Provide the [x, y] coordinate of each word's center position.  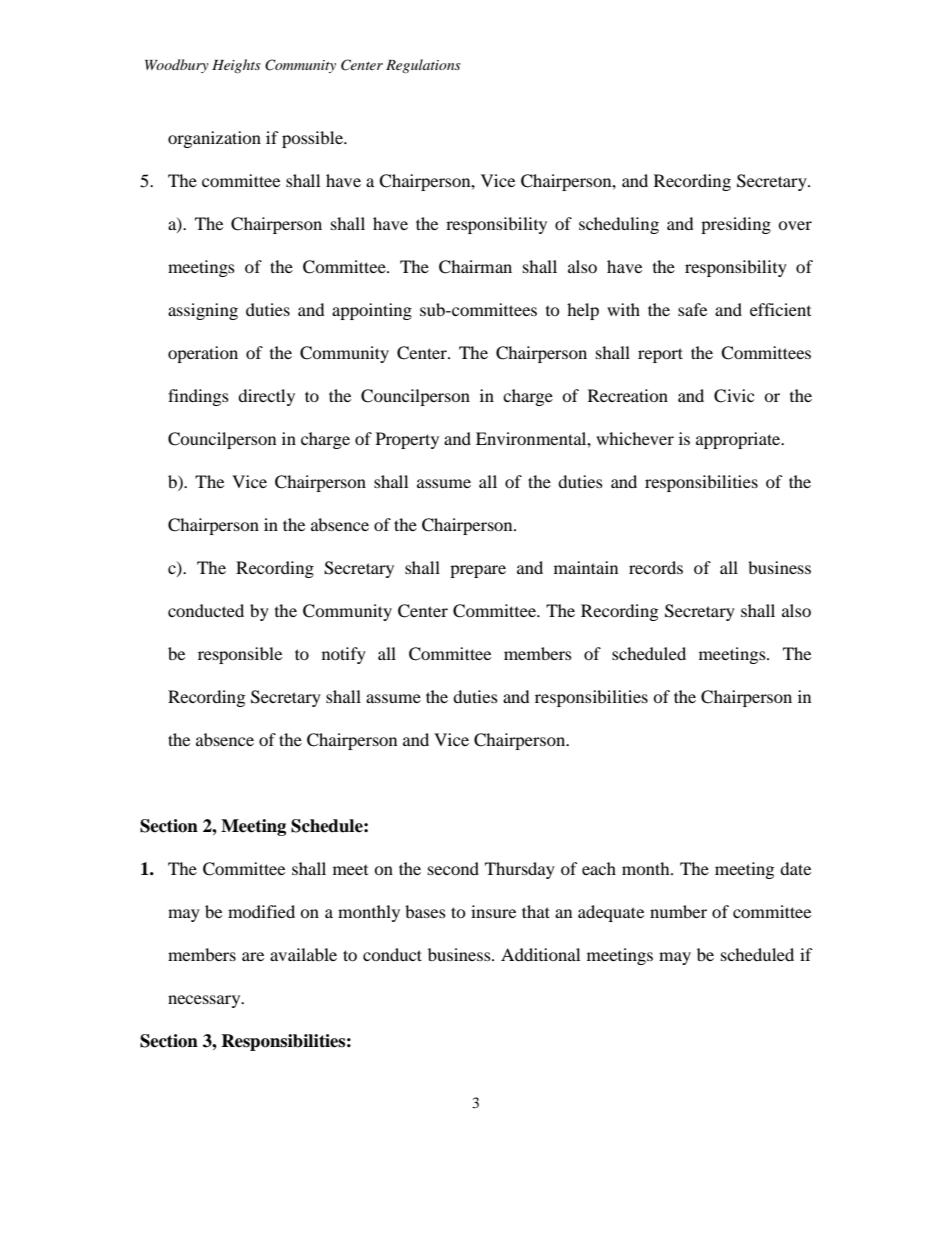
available [303, 954]
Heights [236, 66]
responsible [240, 655]
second [453, 868]
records [656, 567]
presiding [736, 225]
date [795, 868]
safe [692, 309]
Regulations [423, 66]
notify [344, 655]
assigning [203, 311]
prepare [478, 571]
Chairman [475, 267]
